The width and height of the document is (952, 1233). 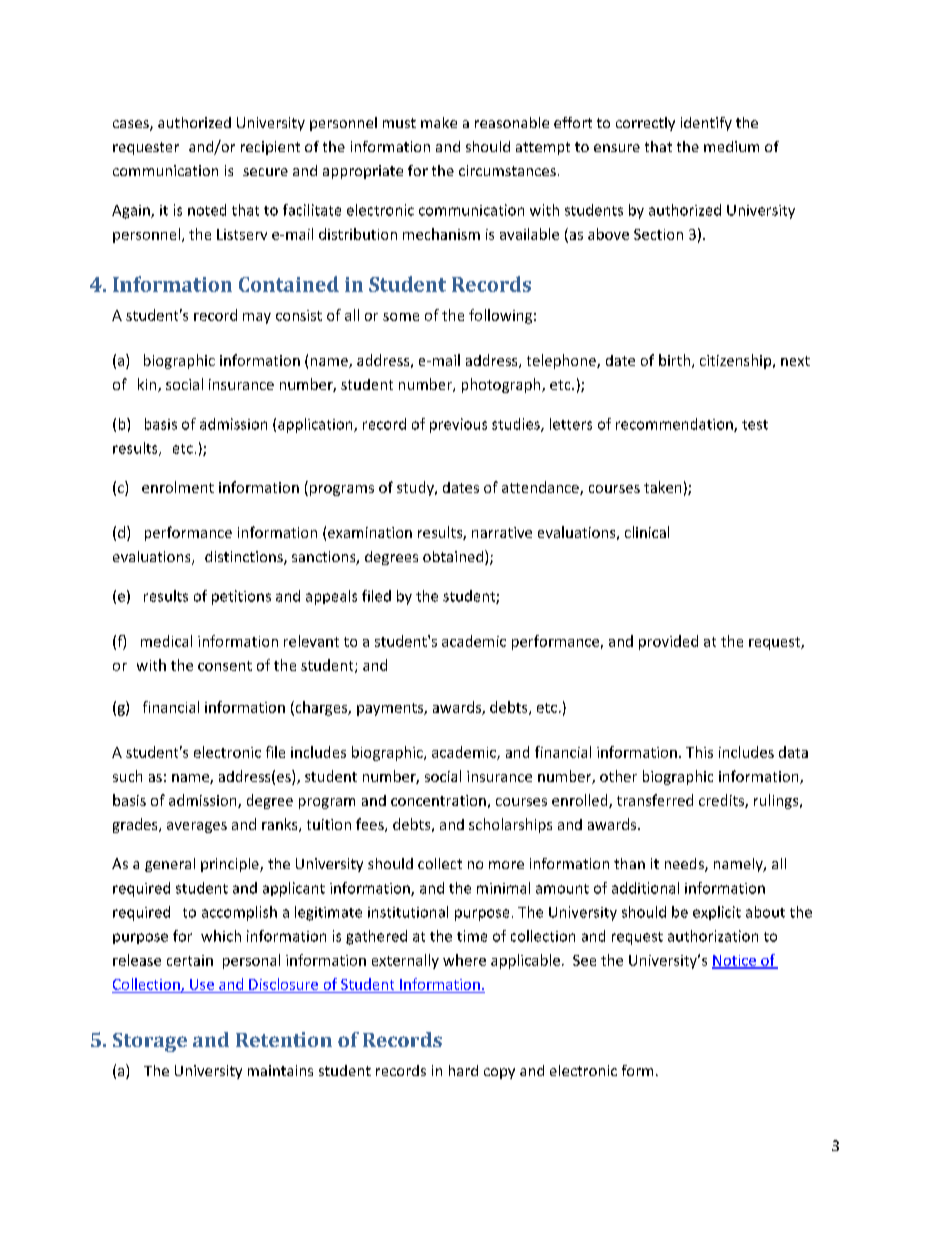 I want to click on provided, so click(x=668, y=642).
